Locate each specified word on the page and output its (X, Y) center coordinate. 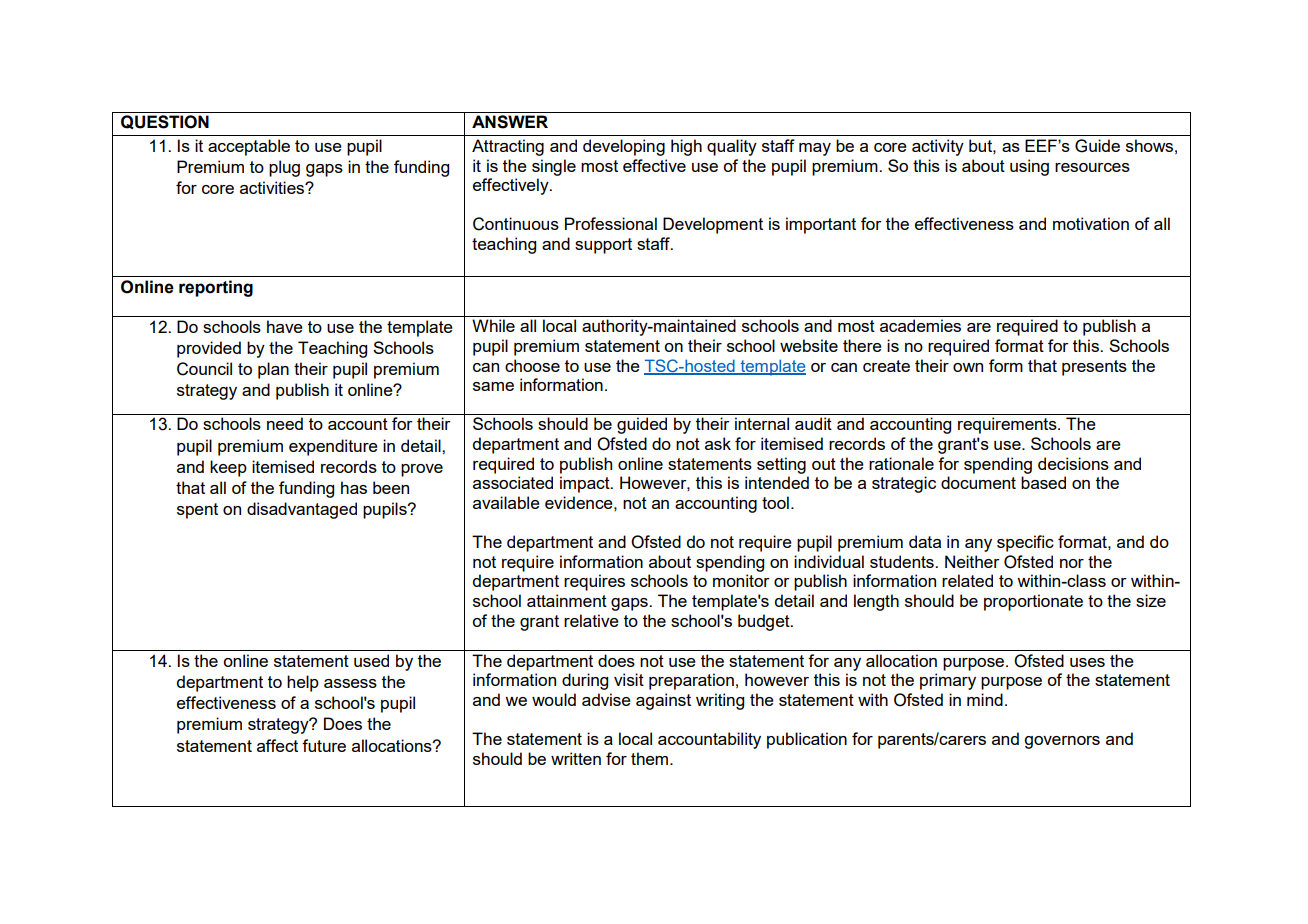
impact (586, 484)
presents (1094, 368)
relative (591, 620)
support (603, 246)
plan (273, 370)
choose (532, 365)
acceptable (249, 147)
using (1029, 167)
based (1043, 482)
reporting (216, 288)
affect (277, 745)
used (371, 660)
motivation (1091, 223)
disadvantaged (302, 510)
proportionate (1033, 602)
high (686, 147)
